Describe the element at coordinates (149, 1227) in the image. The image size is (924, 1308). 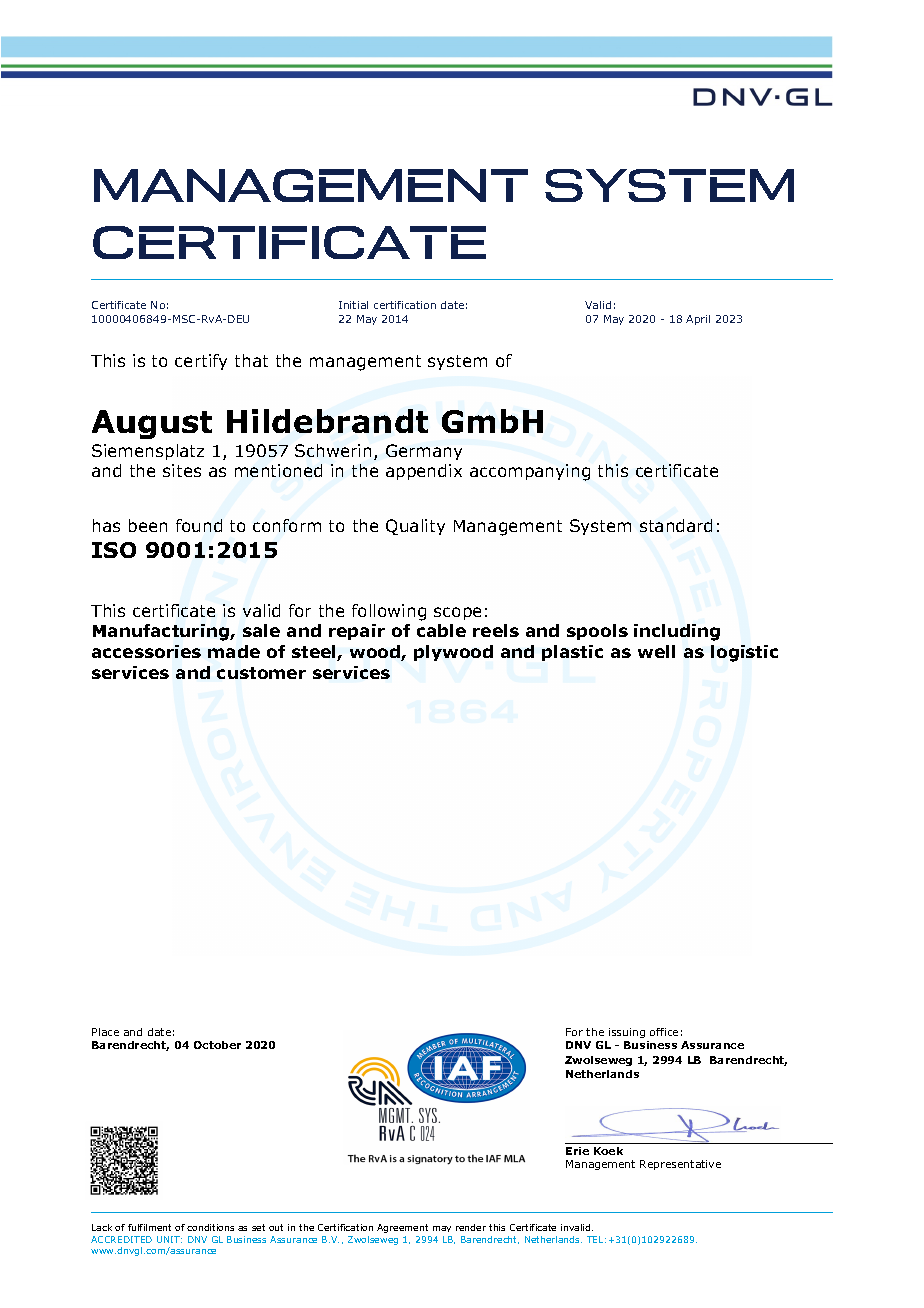
I see `fulfilment` at that location.
